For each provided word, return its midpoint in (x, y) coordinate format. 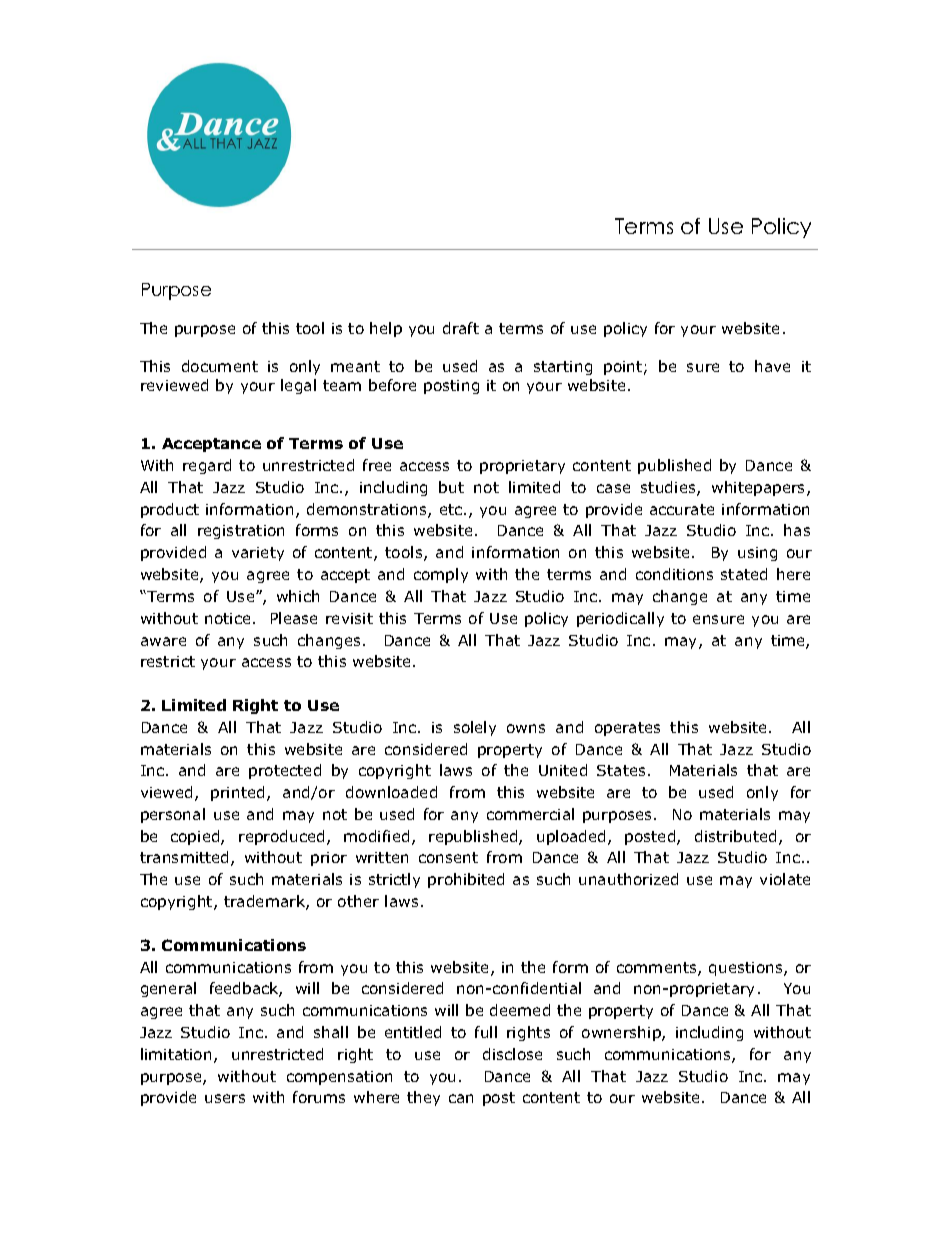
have (772, 366)
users (225, 1098)
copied (196, 837)
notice (227, 618)
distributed (735, 836)
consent (448, 857)
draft (461, 328)
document (220, 366)
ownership (622, 1033)
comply (441, 575)
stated (744, 574)
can (461, 1098)
